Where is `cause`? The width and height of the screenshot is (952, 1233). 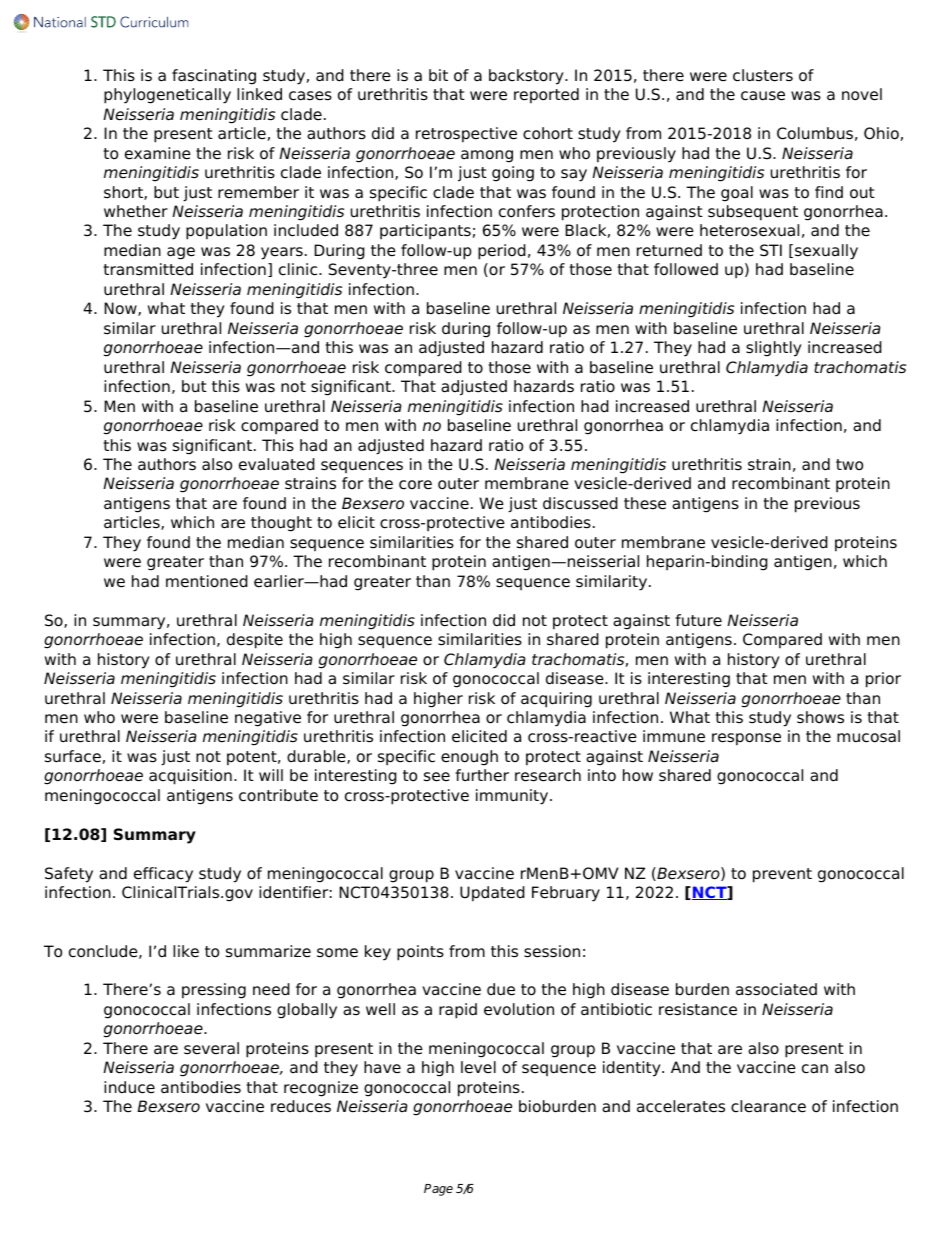 cause is located at coordinates (763, 96).
